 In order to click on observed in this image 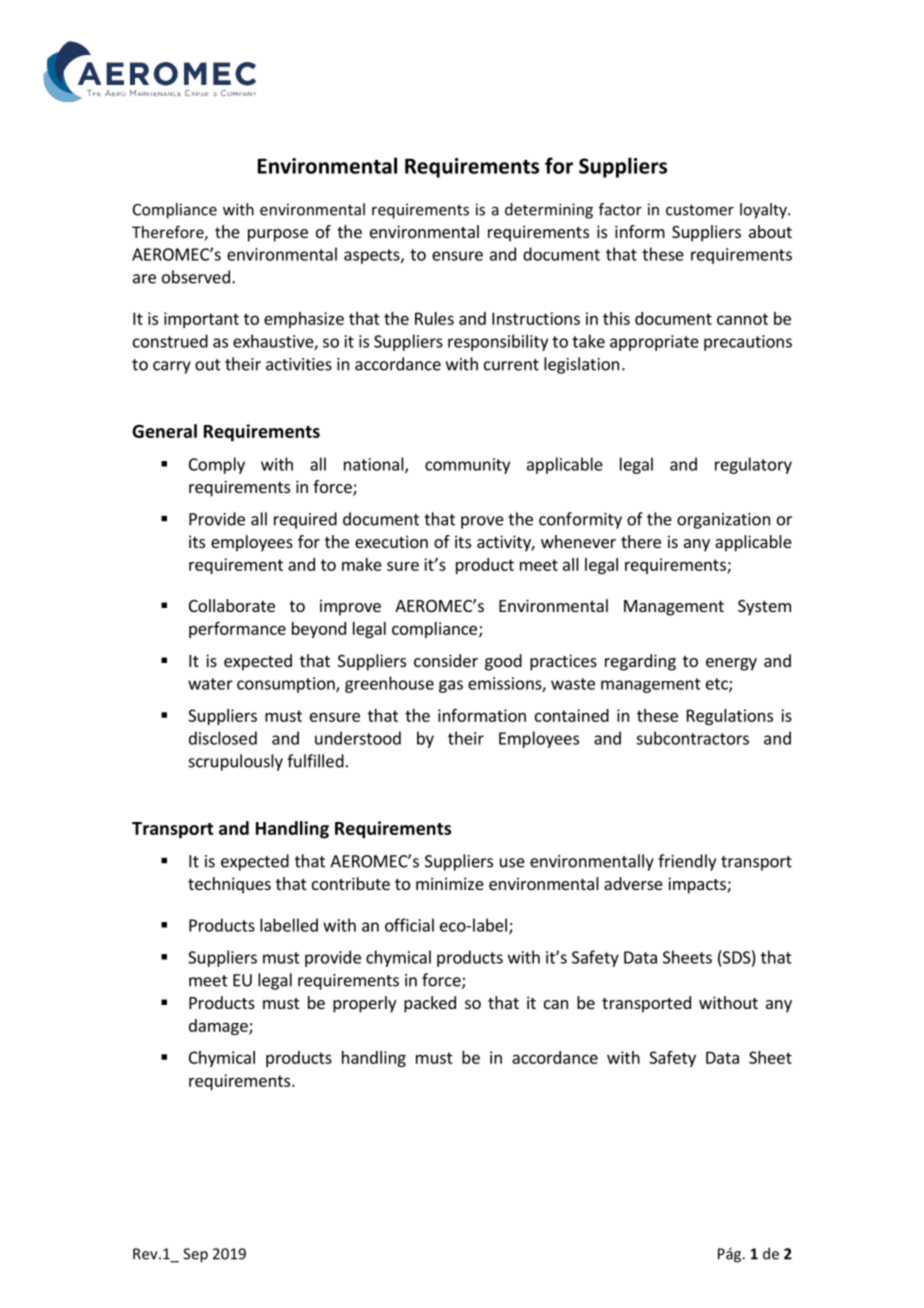, I will do `click(196, 277)`.
